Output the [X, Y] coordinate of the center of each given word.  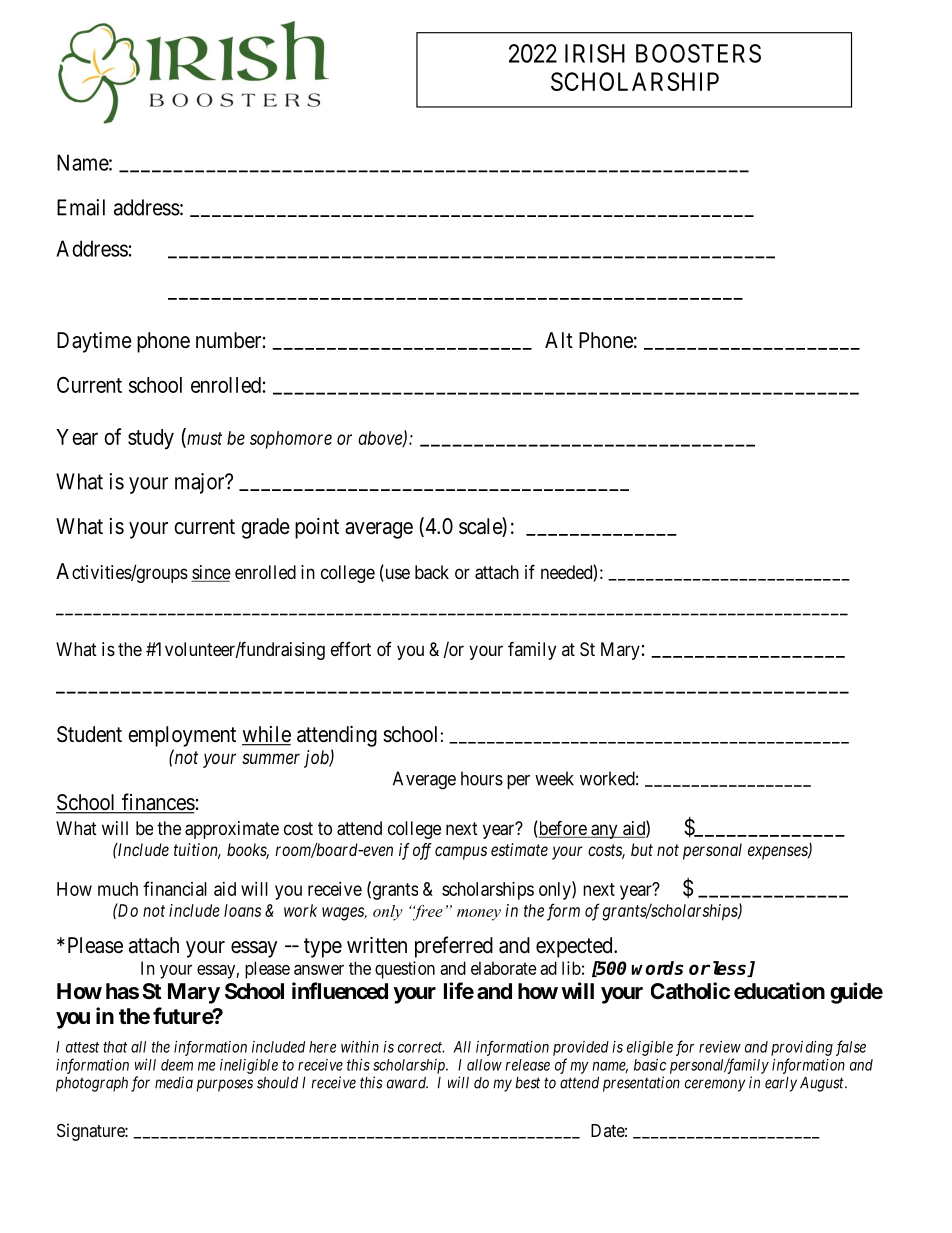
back [432, 572]
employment [182, 736]
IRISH [595, 53]
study [151, 439]
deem [177, 1065]
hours [482, 778]
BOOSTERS [698, 53]
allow [484, 1065]
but [642, 849]
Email [81, 207]
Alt [559, 340]
